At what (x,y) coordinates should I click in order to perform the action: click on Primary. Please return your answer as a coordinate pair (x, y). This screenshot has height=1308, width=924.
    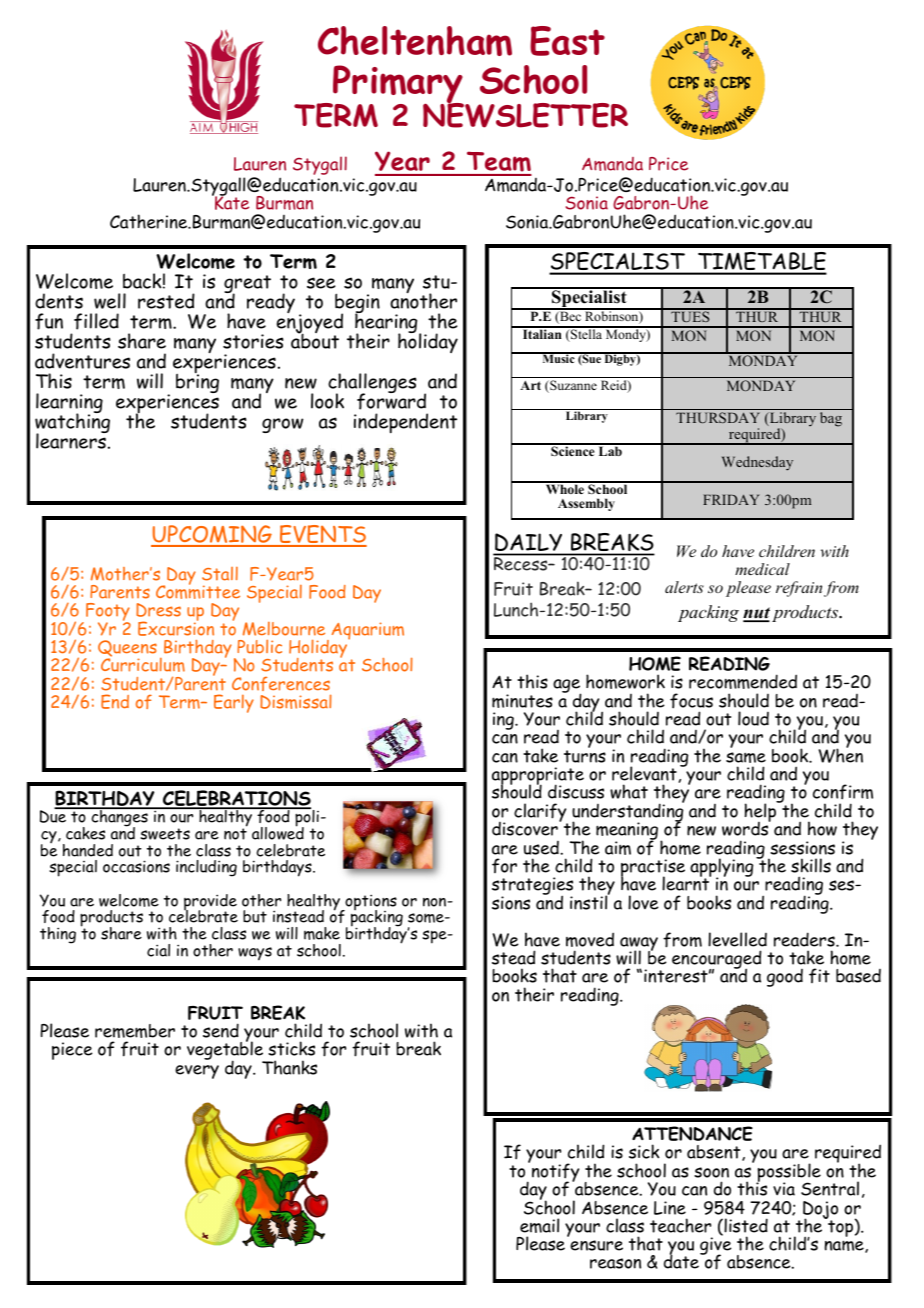
    Looking at the image, I should click on (398, 85).
